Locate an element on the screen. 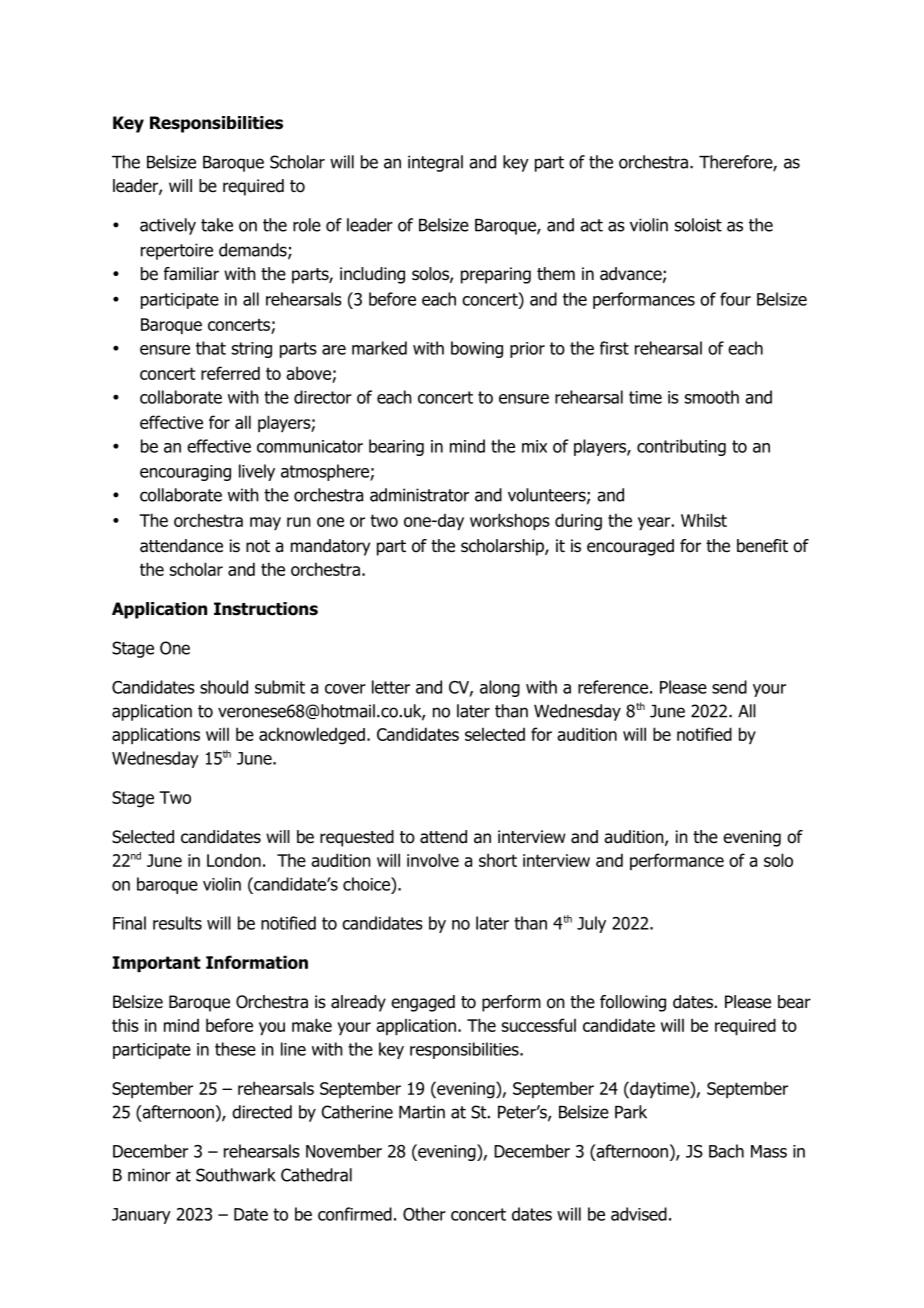 This screenshot has width=924, height=1308. encouraging is located at coordinates (185, 473).
